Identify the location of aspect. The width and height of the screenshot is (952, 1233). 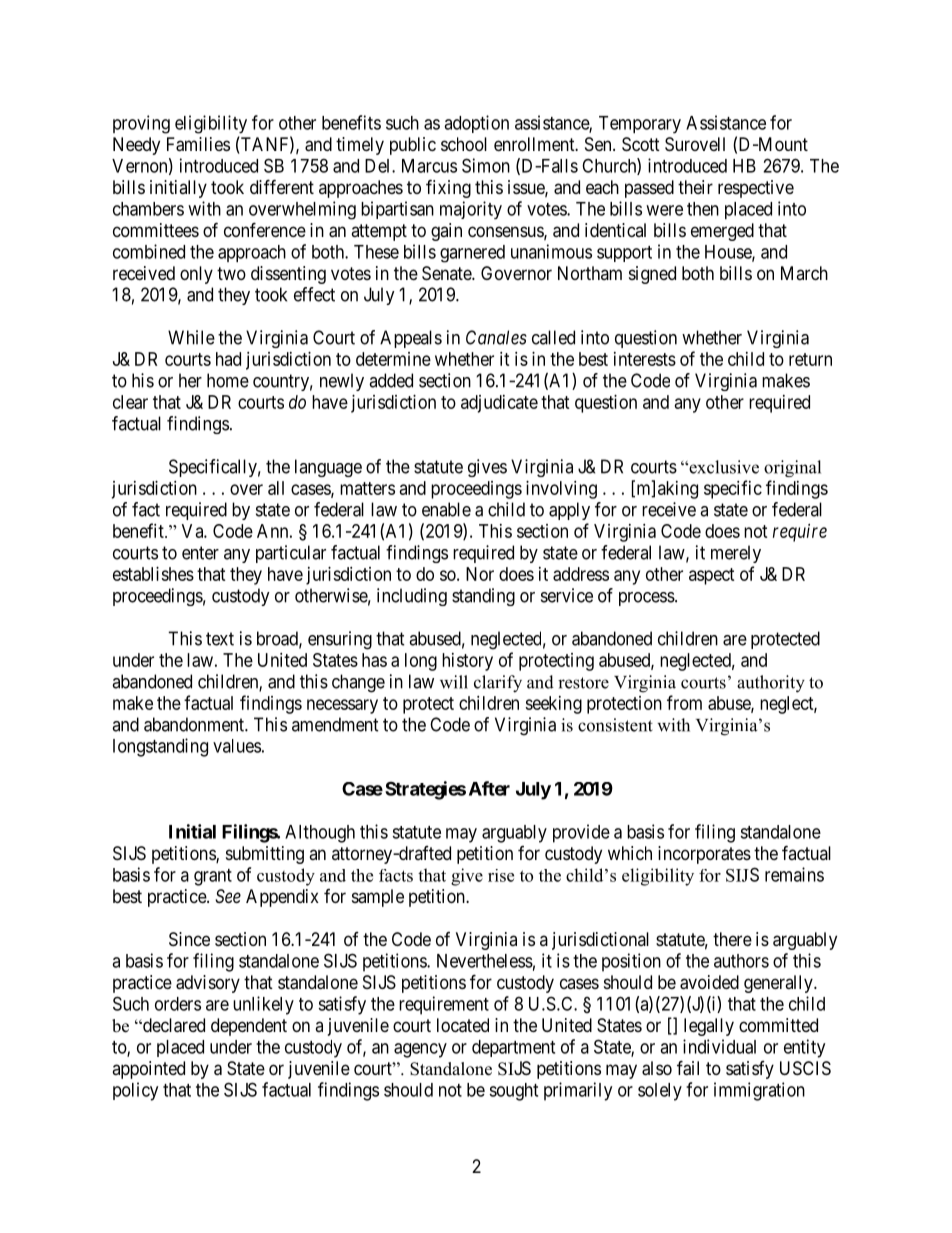
(712, 576).
